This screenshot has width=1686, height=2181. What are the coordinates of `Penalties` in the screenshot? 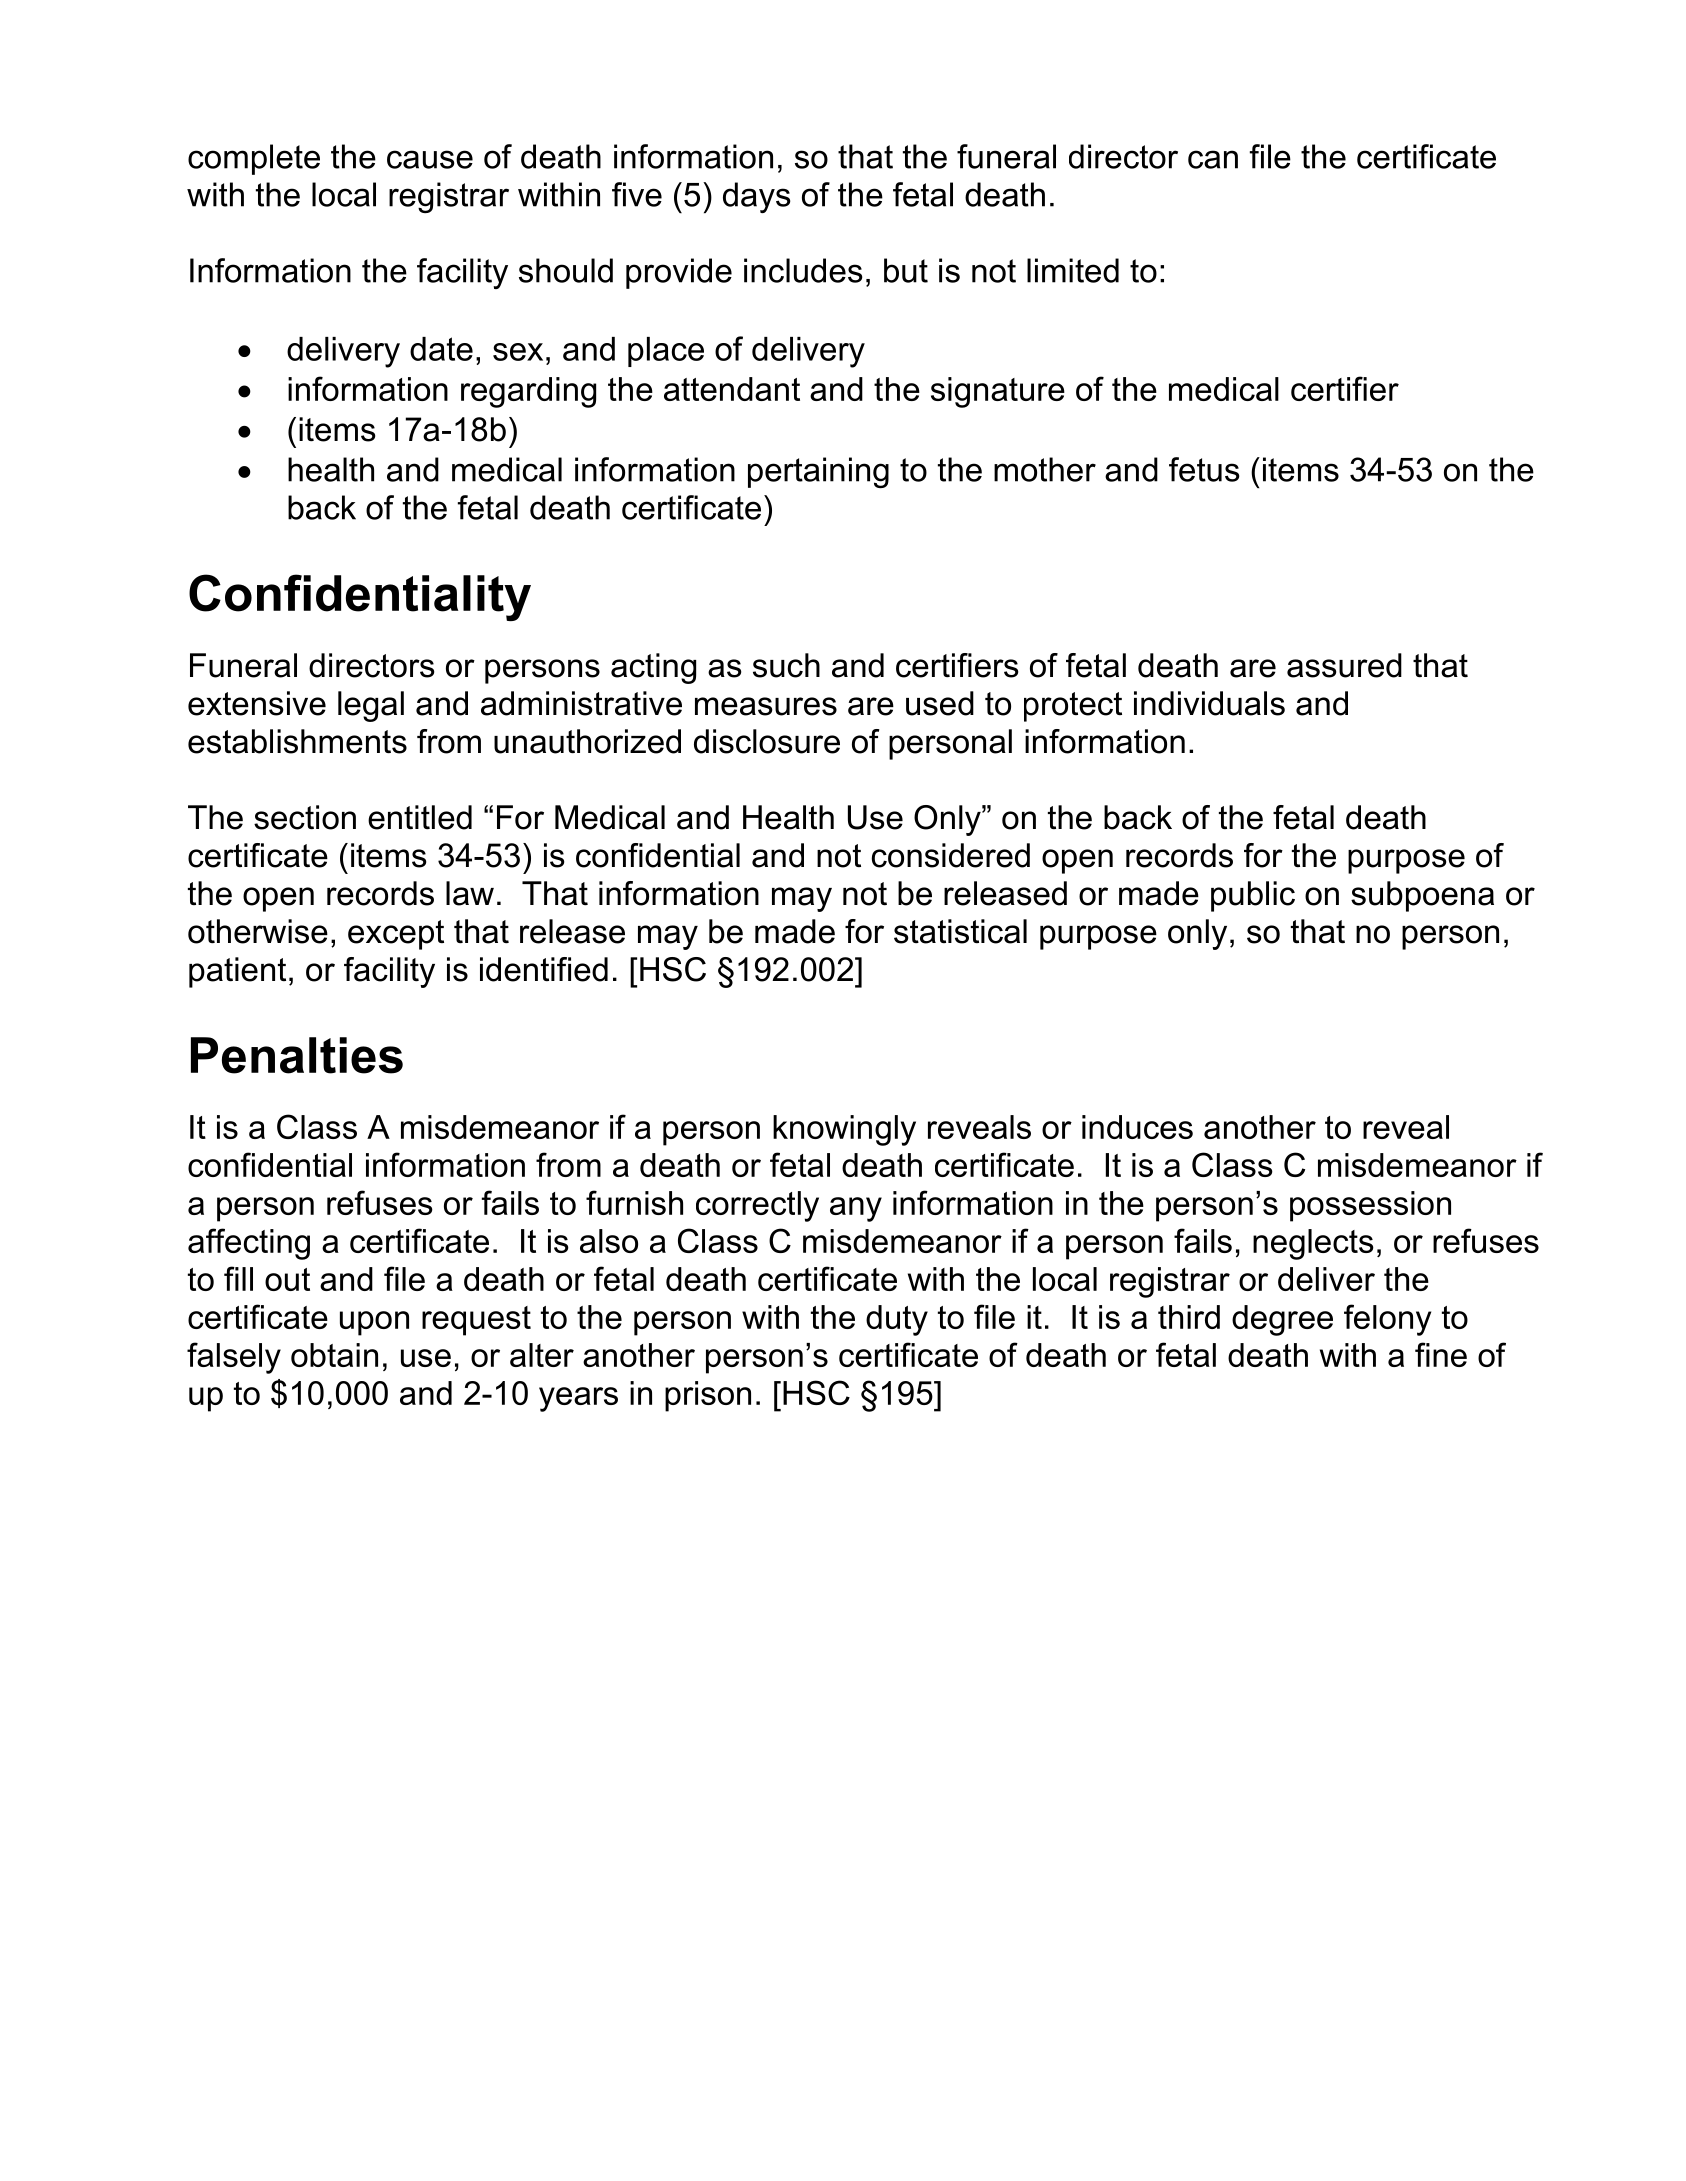 It's located at (297, 1055).
